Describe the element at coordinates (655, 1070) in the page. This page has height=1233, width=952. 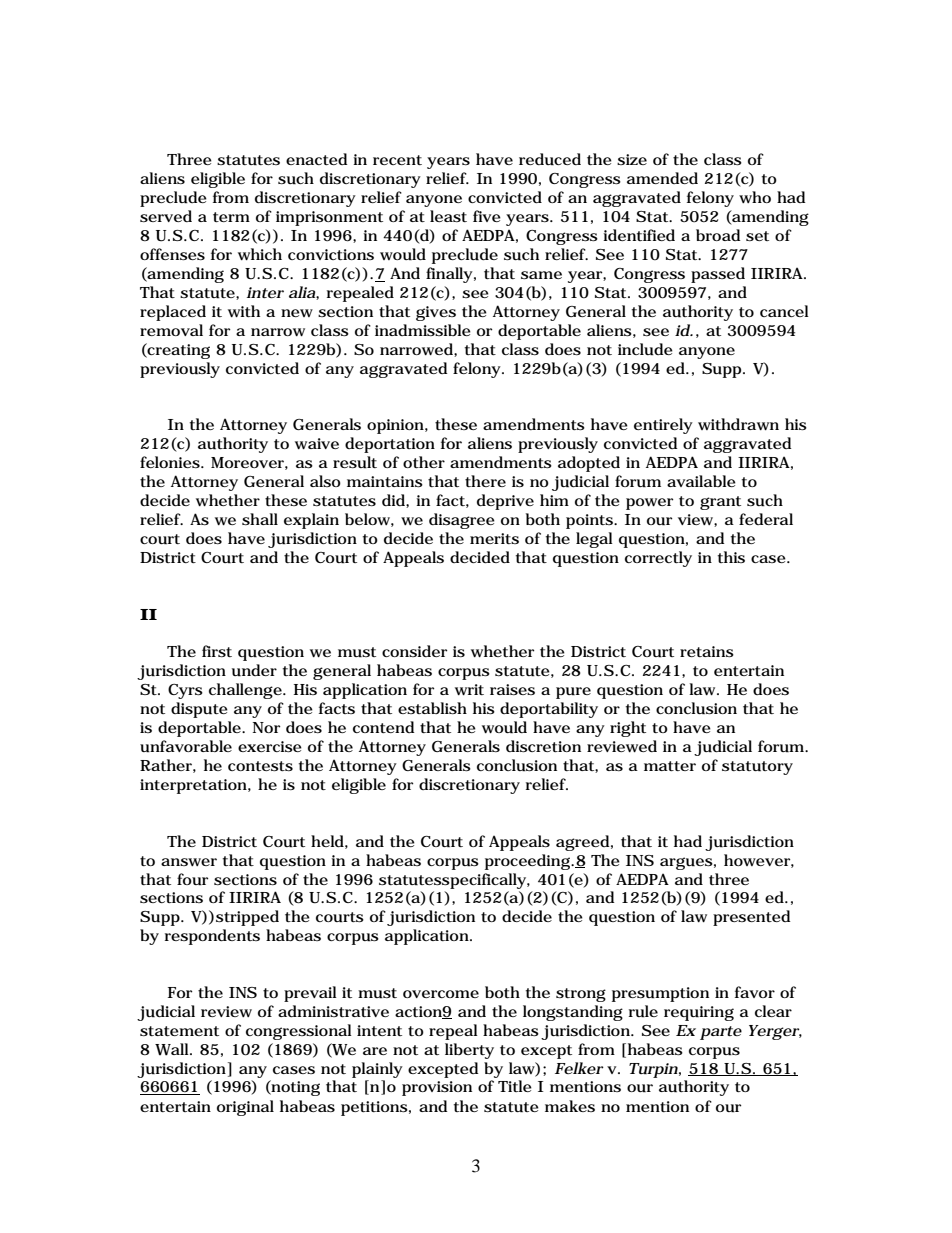
I see `Turpin` at that location.
